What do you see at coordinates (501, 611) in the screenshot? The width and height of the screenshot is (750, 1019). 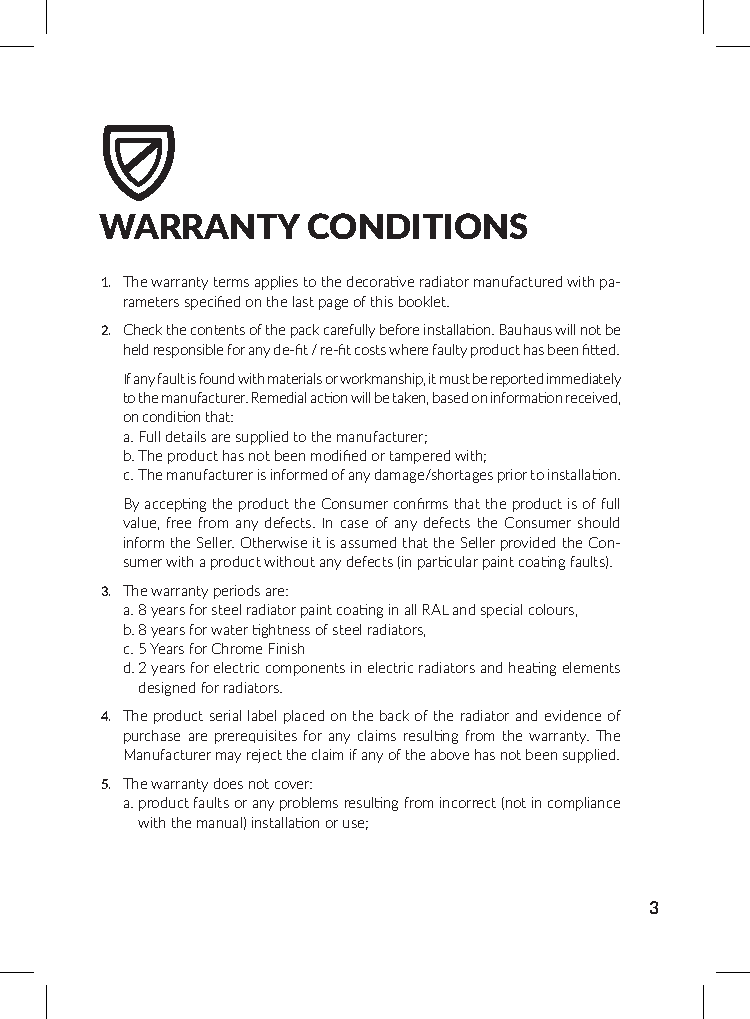 I see `special` at bounding box center [501, 611].
